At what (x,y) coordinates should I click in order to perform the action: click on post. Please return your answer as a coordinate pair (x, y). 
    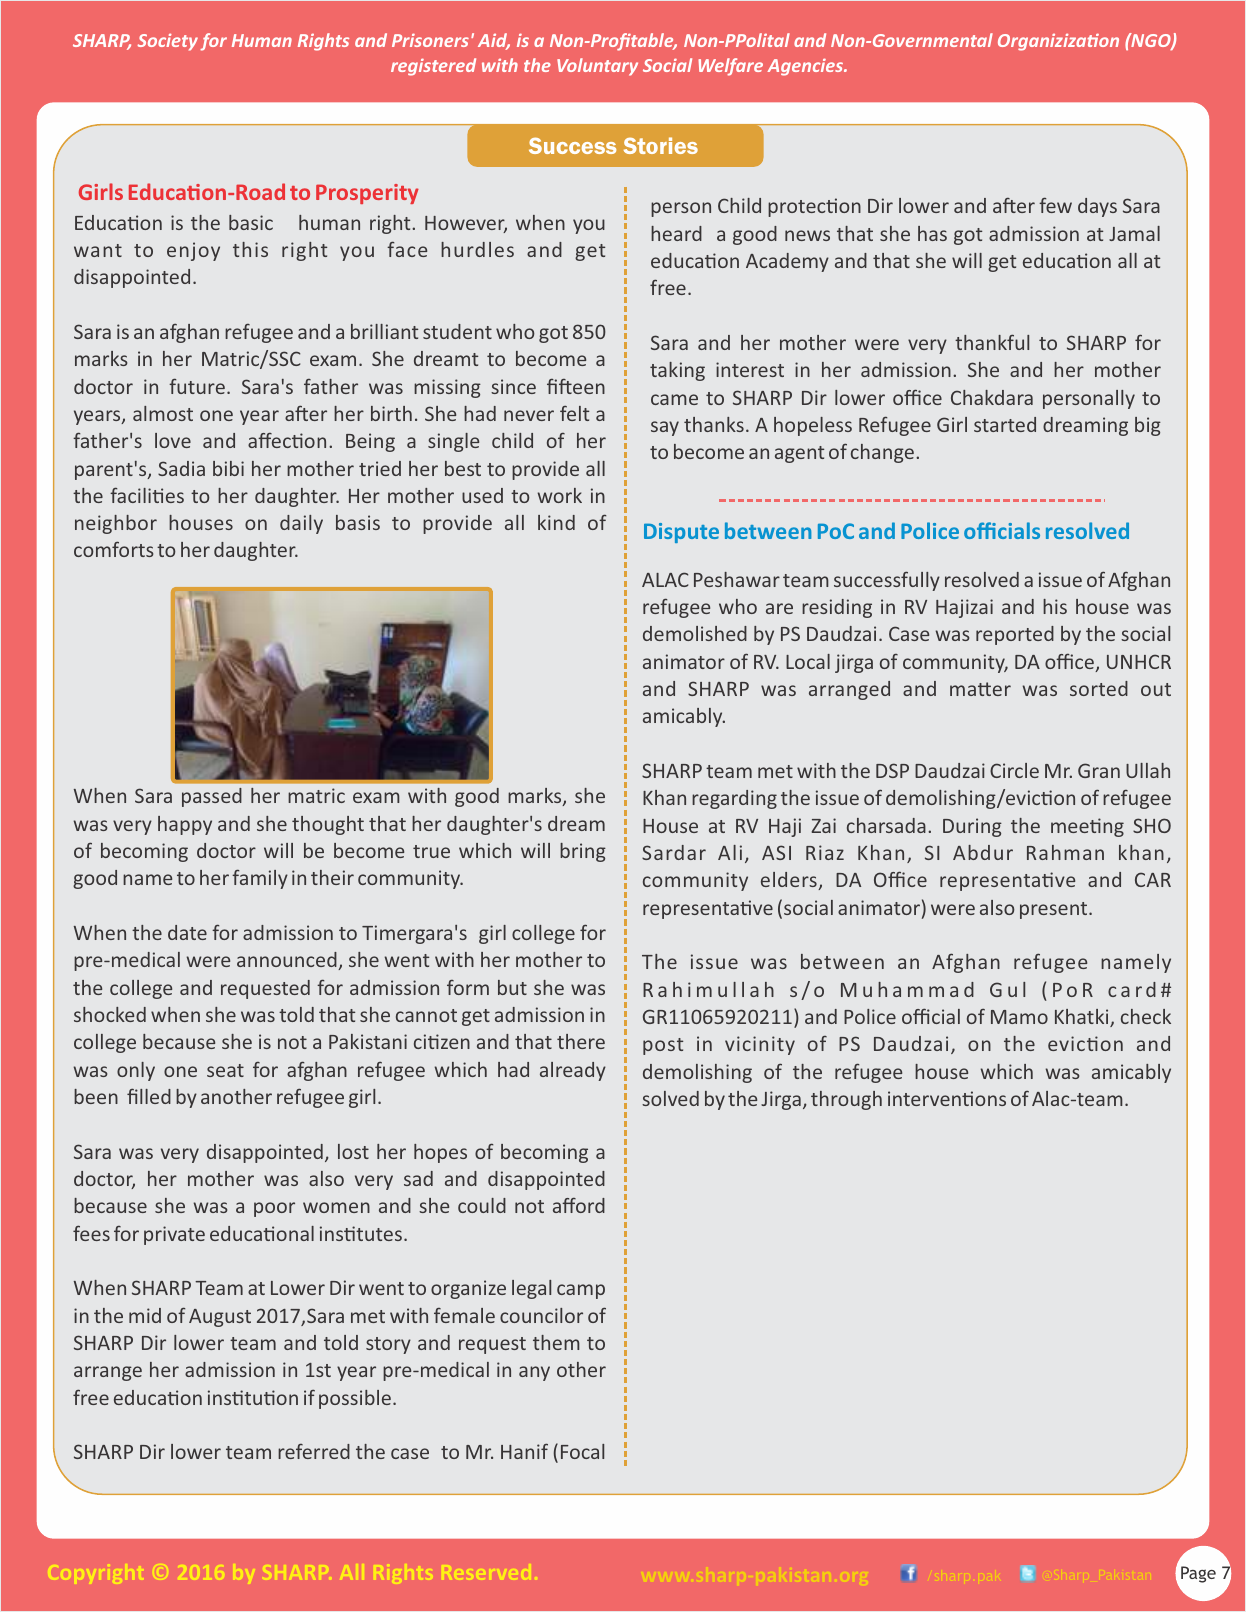
    Looking at the image, I should click on (663, 1046).
